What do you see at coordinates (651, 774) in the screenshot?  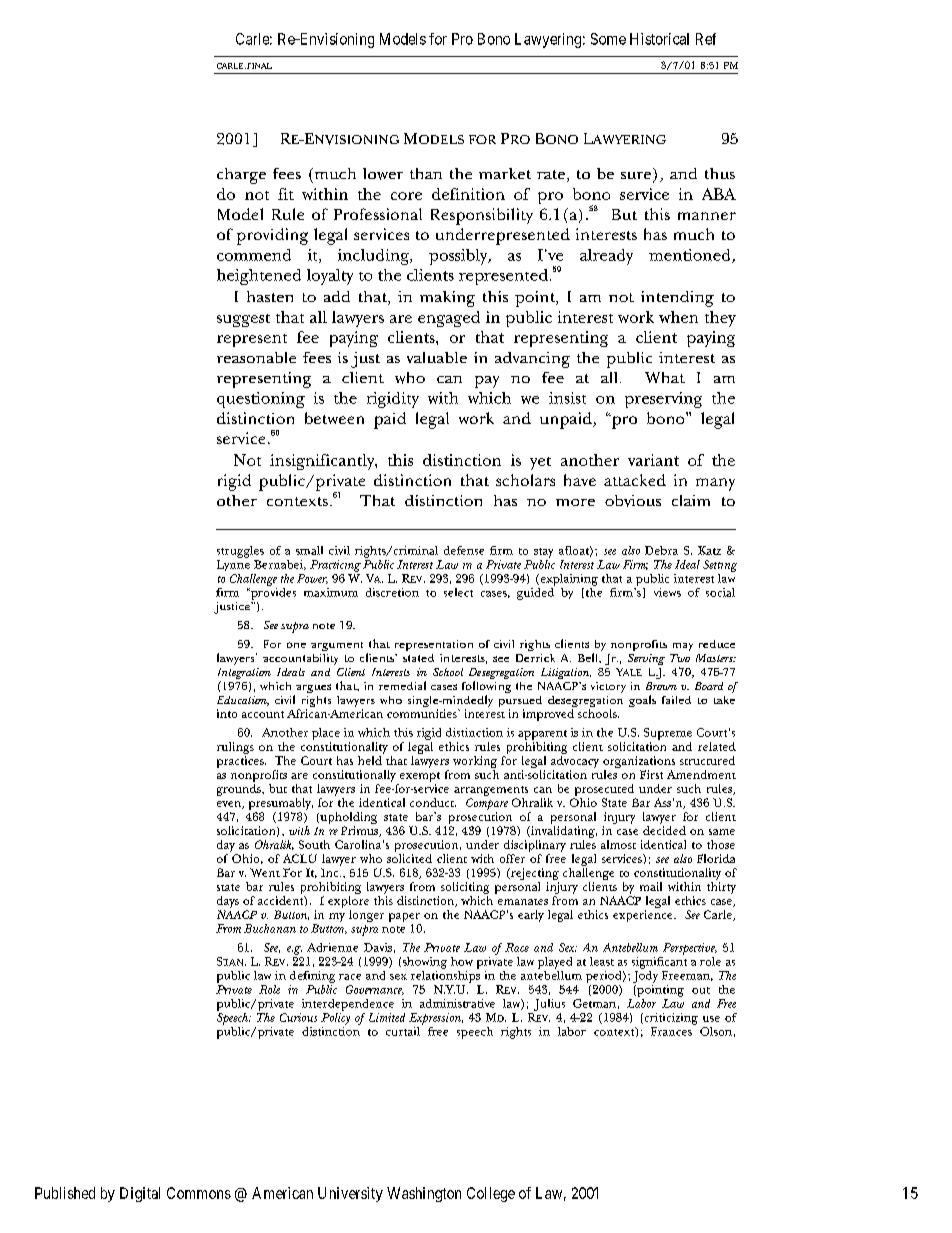 I see `First` at bounding box center [651, 774].
